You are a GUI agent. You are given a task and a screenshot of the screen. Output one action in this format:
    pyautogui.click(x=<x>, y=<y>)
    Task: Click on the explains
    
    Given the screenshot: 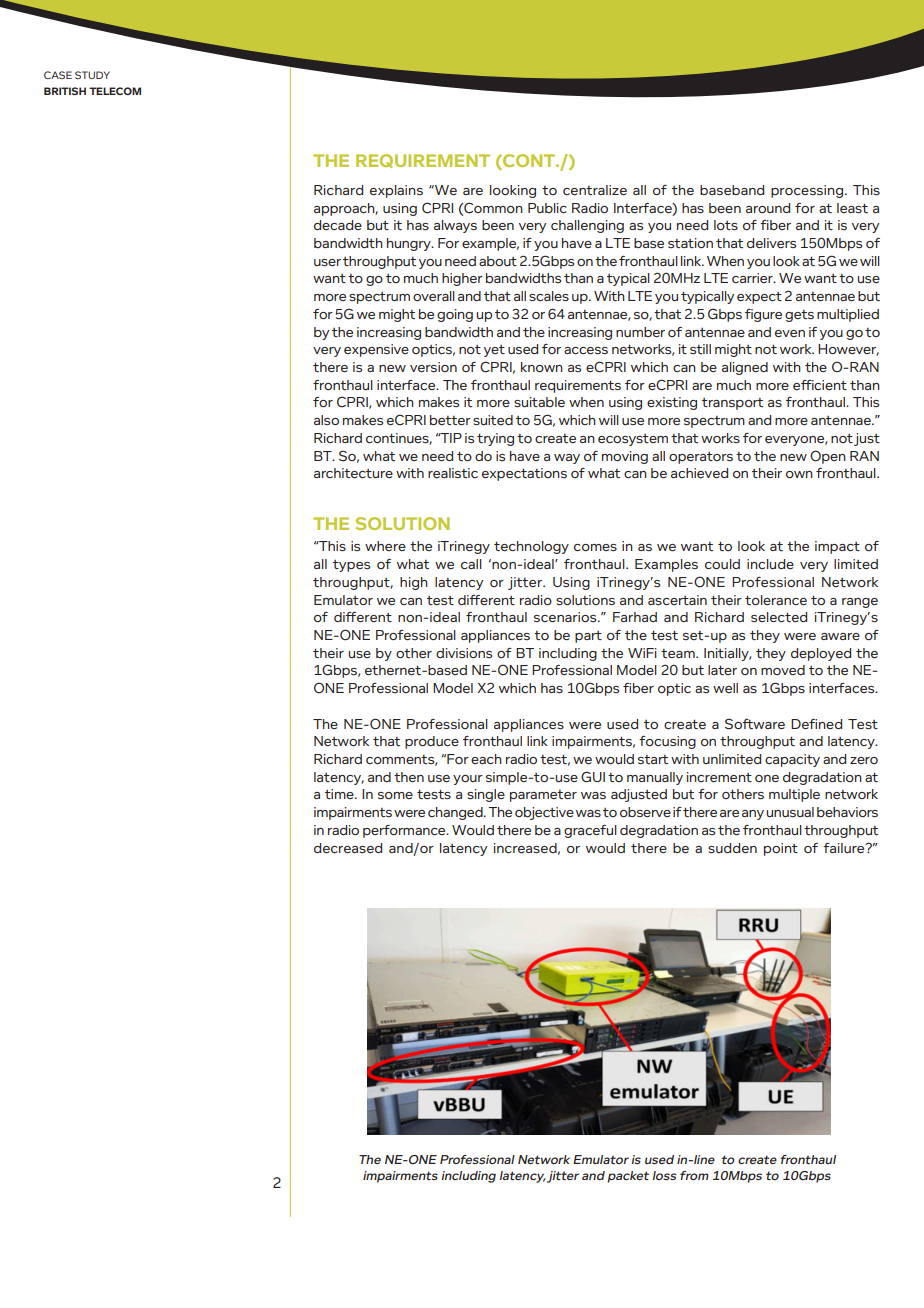 What is the action you would take?
    pyautogui.click(x=396, y=191)
